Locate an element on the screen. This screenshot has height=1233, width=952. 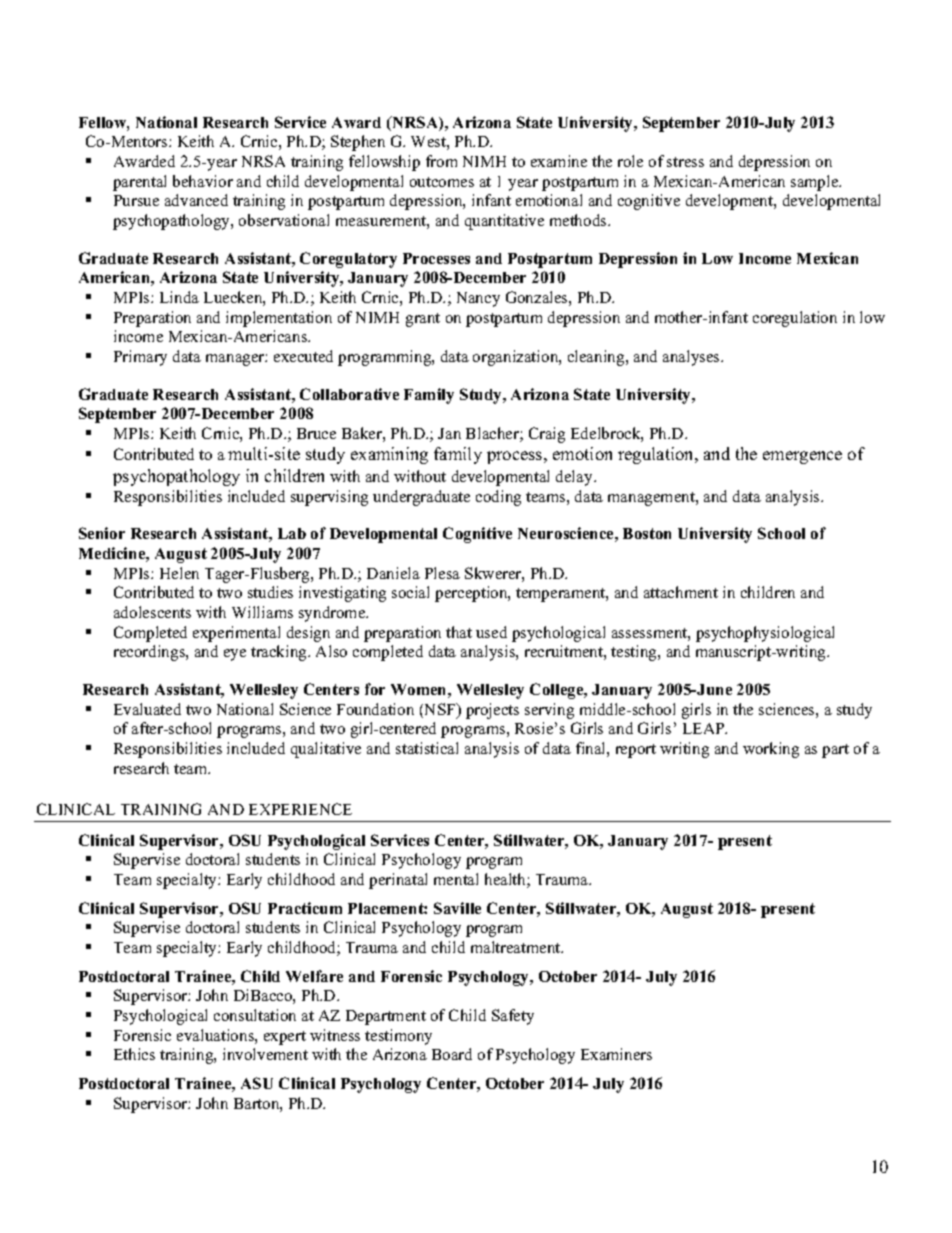
Helen is located at coordinates (179, 573).
